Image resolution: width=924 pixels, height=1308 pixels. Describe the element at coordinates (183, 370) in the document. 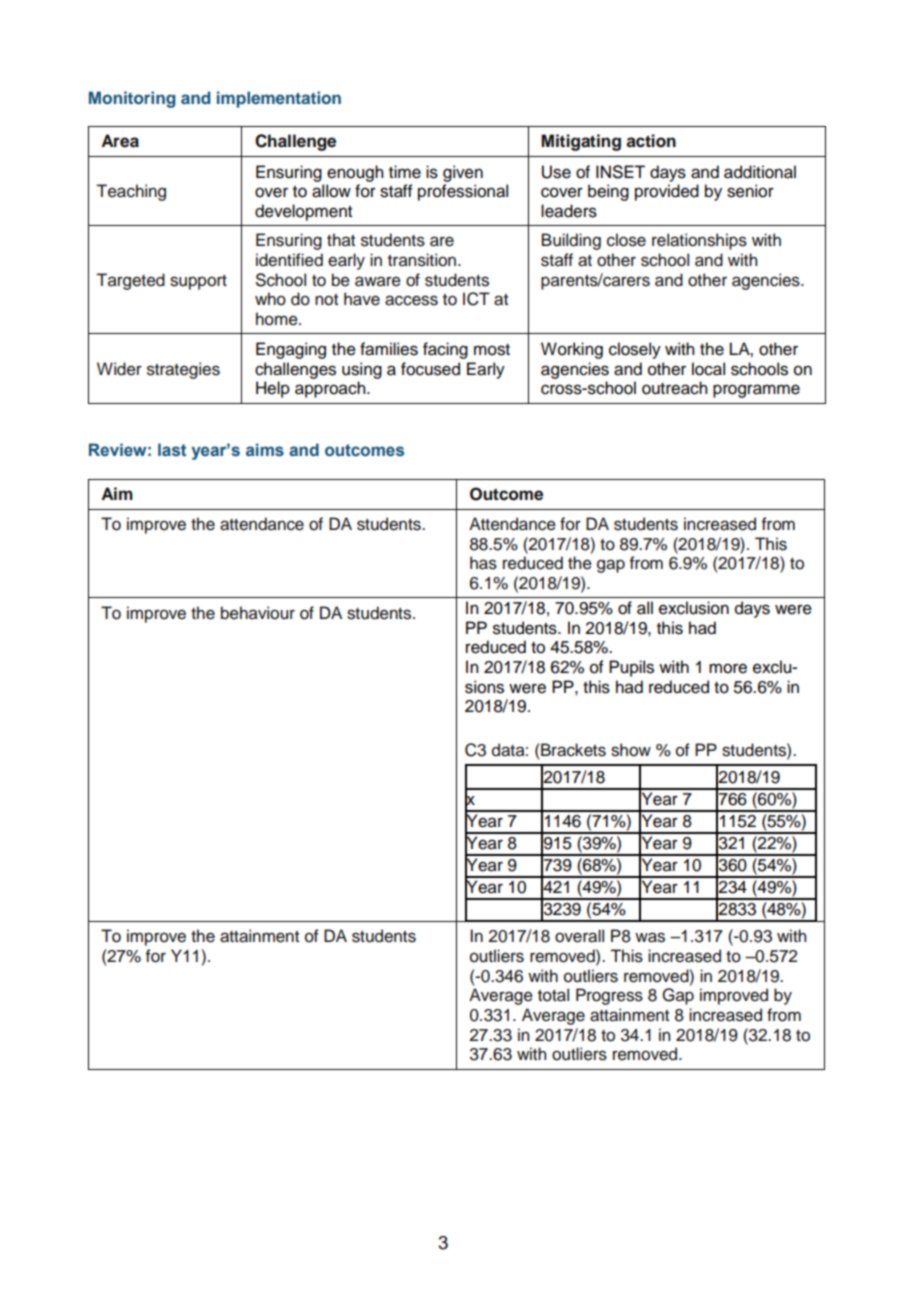

I see `strategies` at that location.
